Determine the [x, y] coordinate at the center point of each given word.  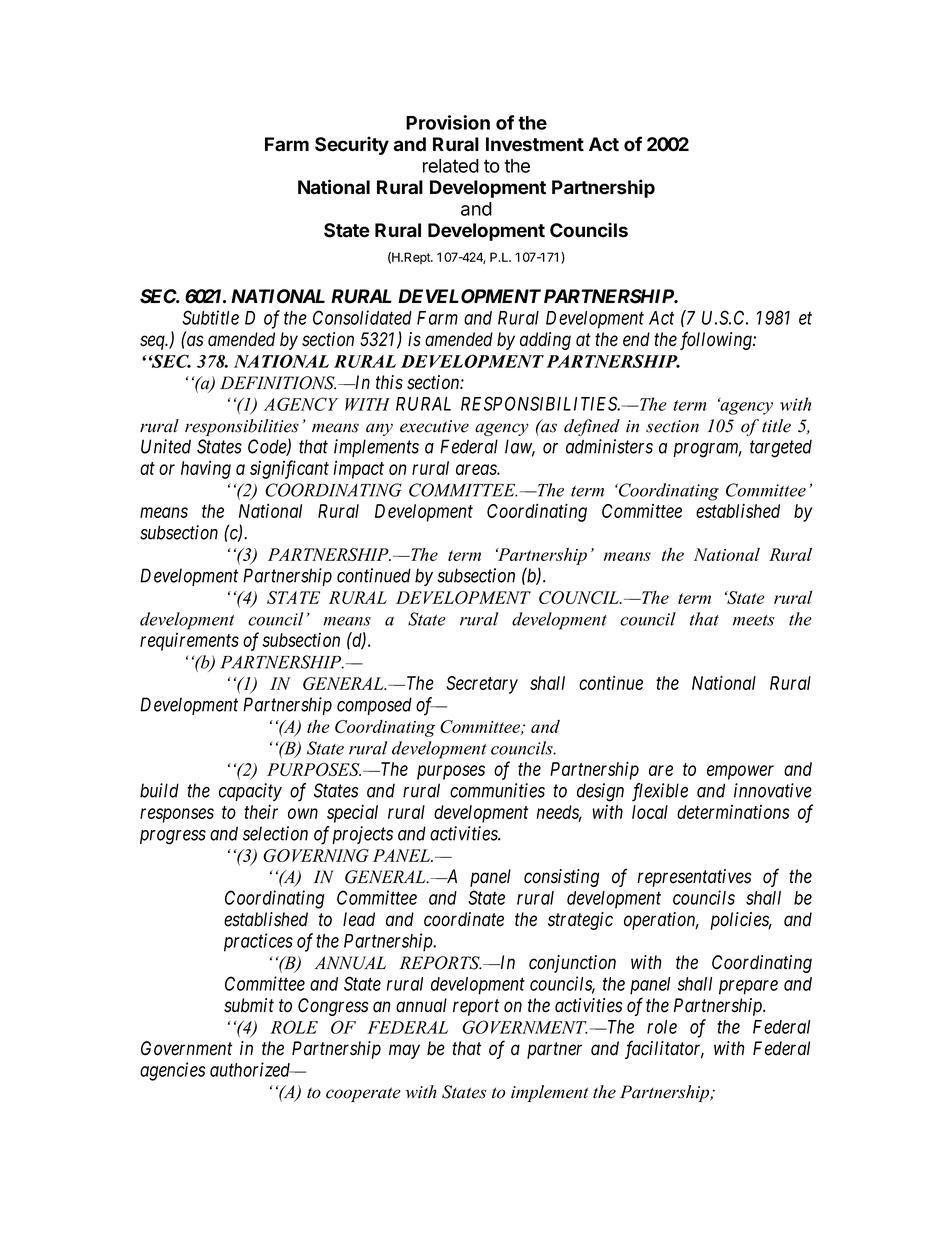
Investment [535, 144]
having [206, 469]
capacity [250, 792]
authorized [251, 1069]
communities [497, 790]
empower [740, 772]
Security [352, 145]
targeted [781, 448]
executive [434, 426]
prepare [748, 987]
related [451, 166]
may [404, 1051]
